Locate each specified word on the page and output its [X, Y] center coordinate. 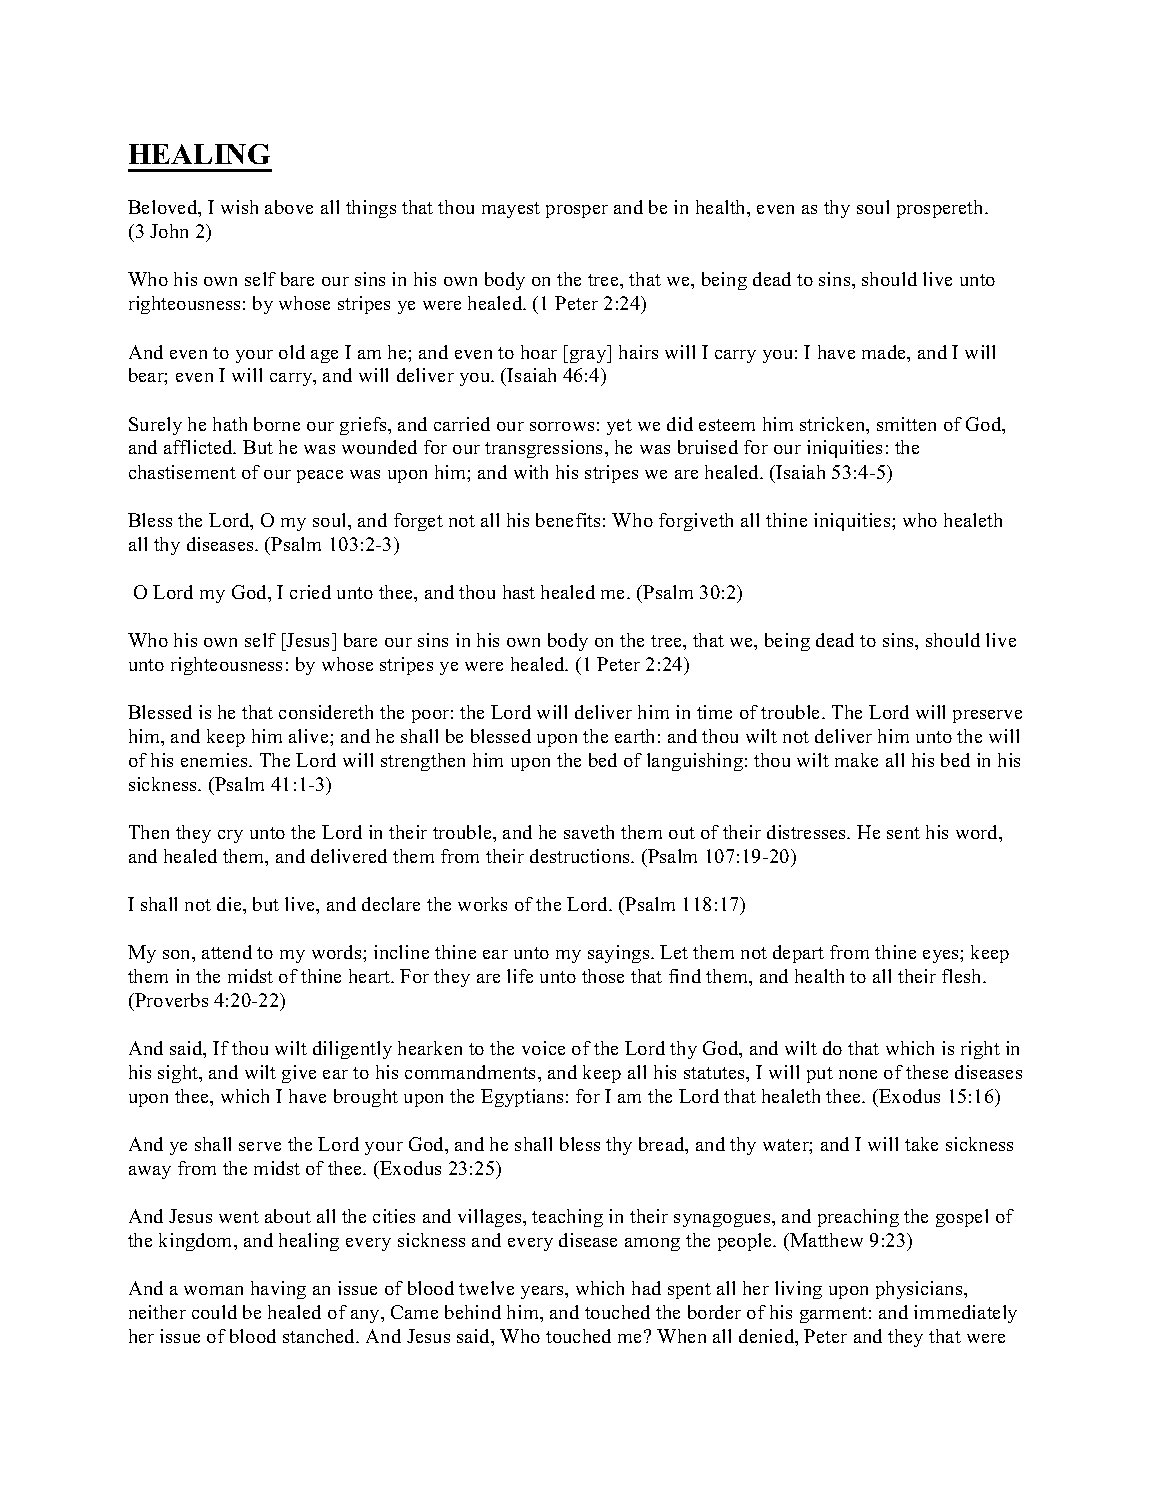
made [885, 353]
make [856, 760]
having [278, 1290]
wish [239, 207]
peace [320, 476]
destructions [581, 856]
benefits [568, 520]
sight [179, 1074]
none [858, 1074]
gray [589, 356]
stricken [834, 425]
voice [543, 1048]
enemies [215, 760]
